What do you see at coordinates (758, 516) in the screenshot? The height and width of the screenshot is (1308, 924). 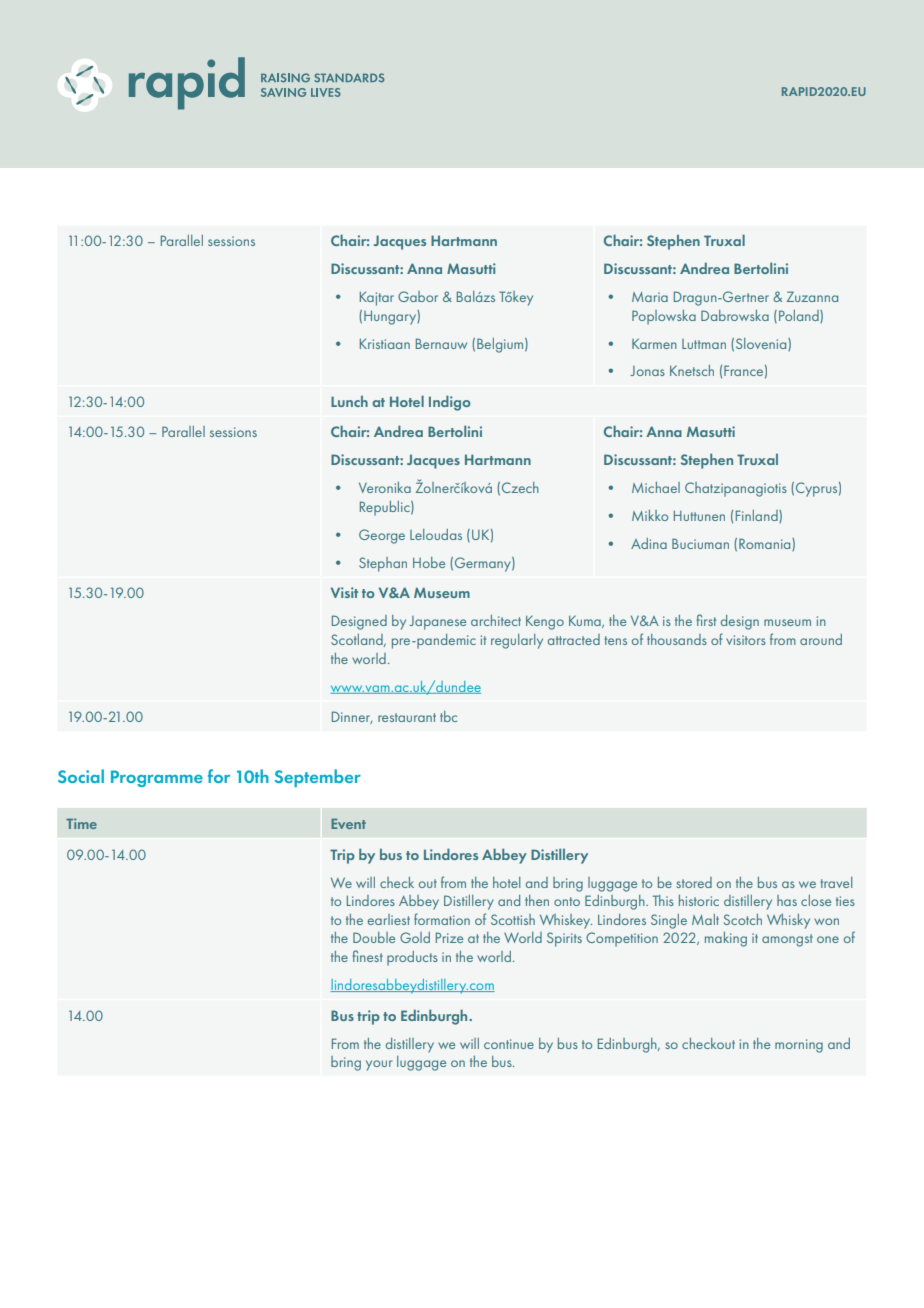 I see `Finland` at bounding box center [758, 516].
